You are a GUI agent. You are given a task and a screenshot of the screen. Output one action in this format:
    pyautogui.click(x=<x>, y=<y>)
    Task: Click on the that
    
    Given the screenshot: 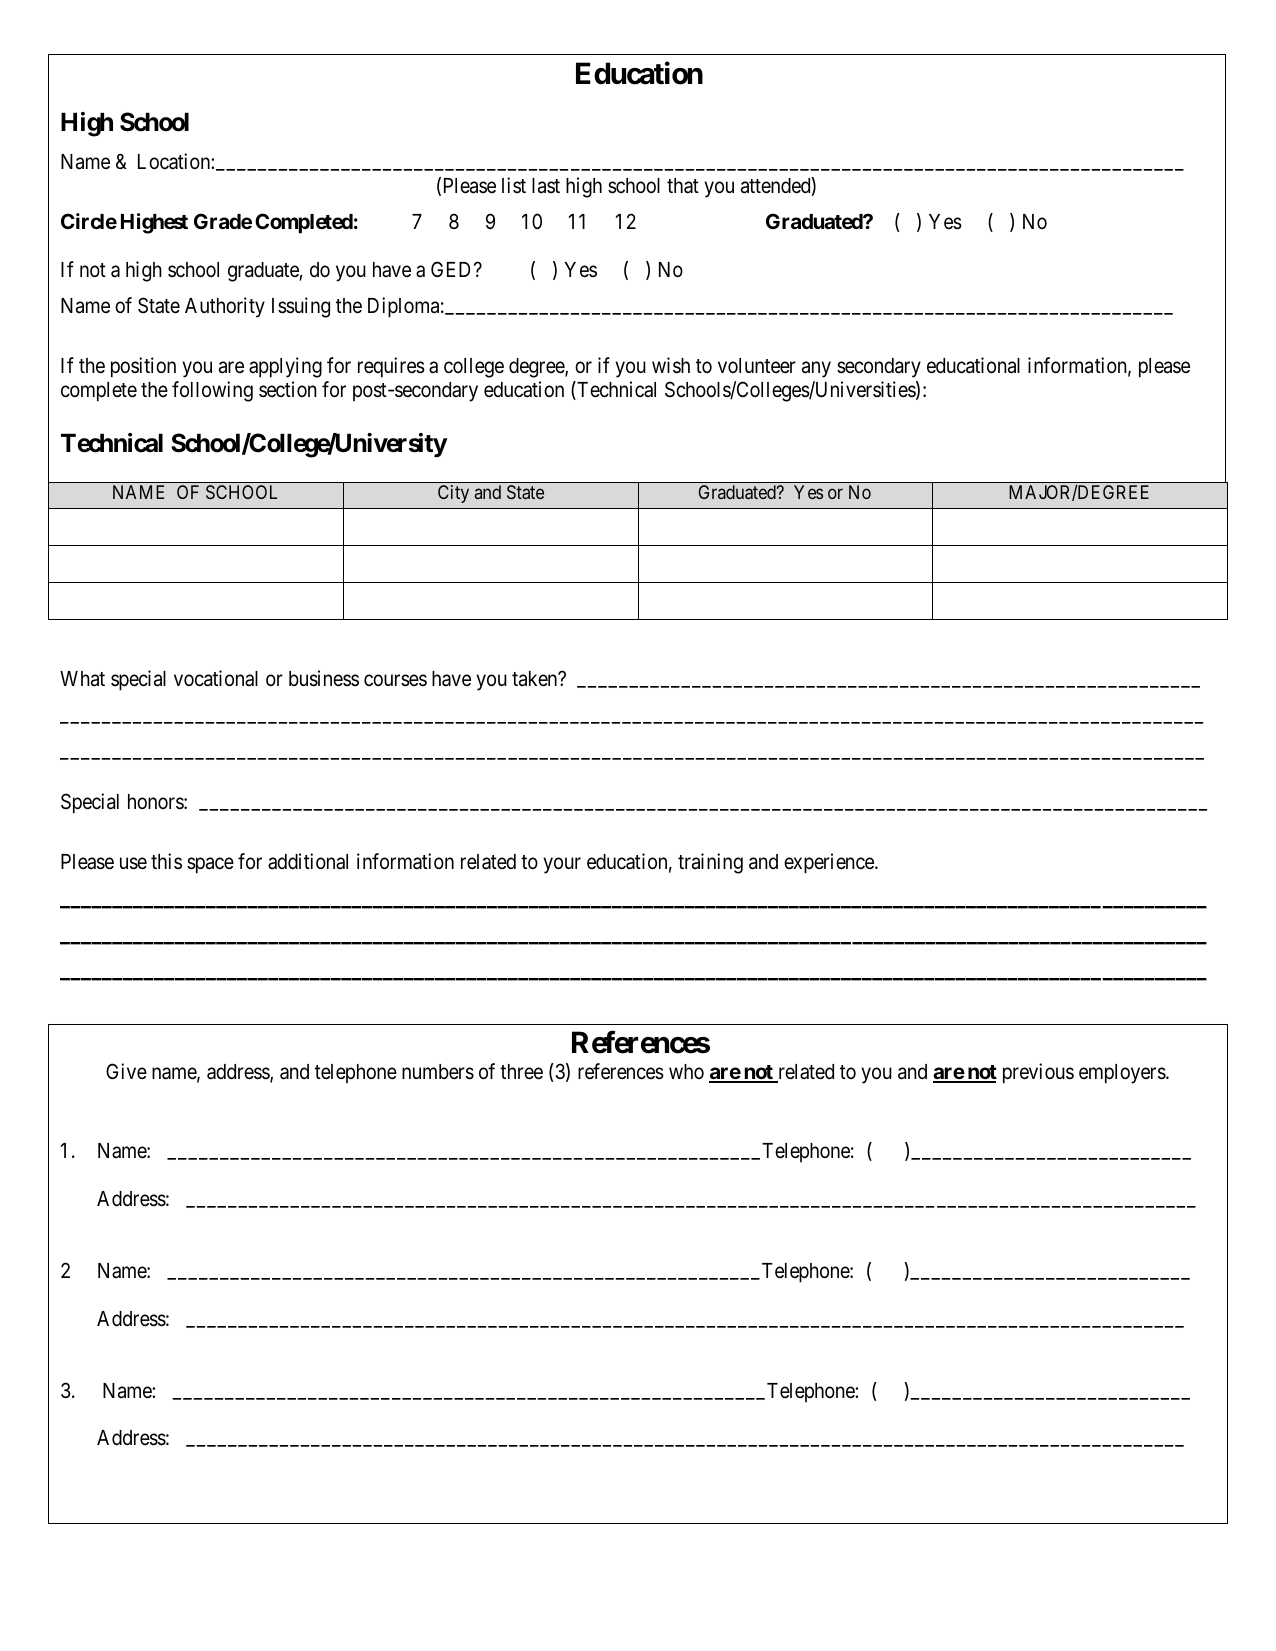 What is the action you would take?
    pyautogui.click(x=683, y=186)
